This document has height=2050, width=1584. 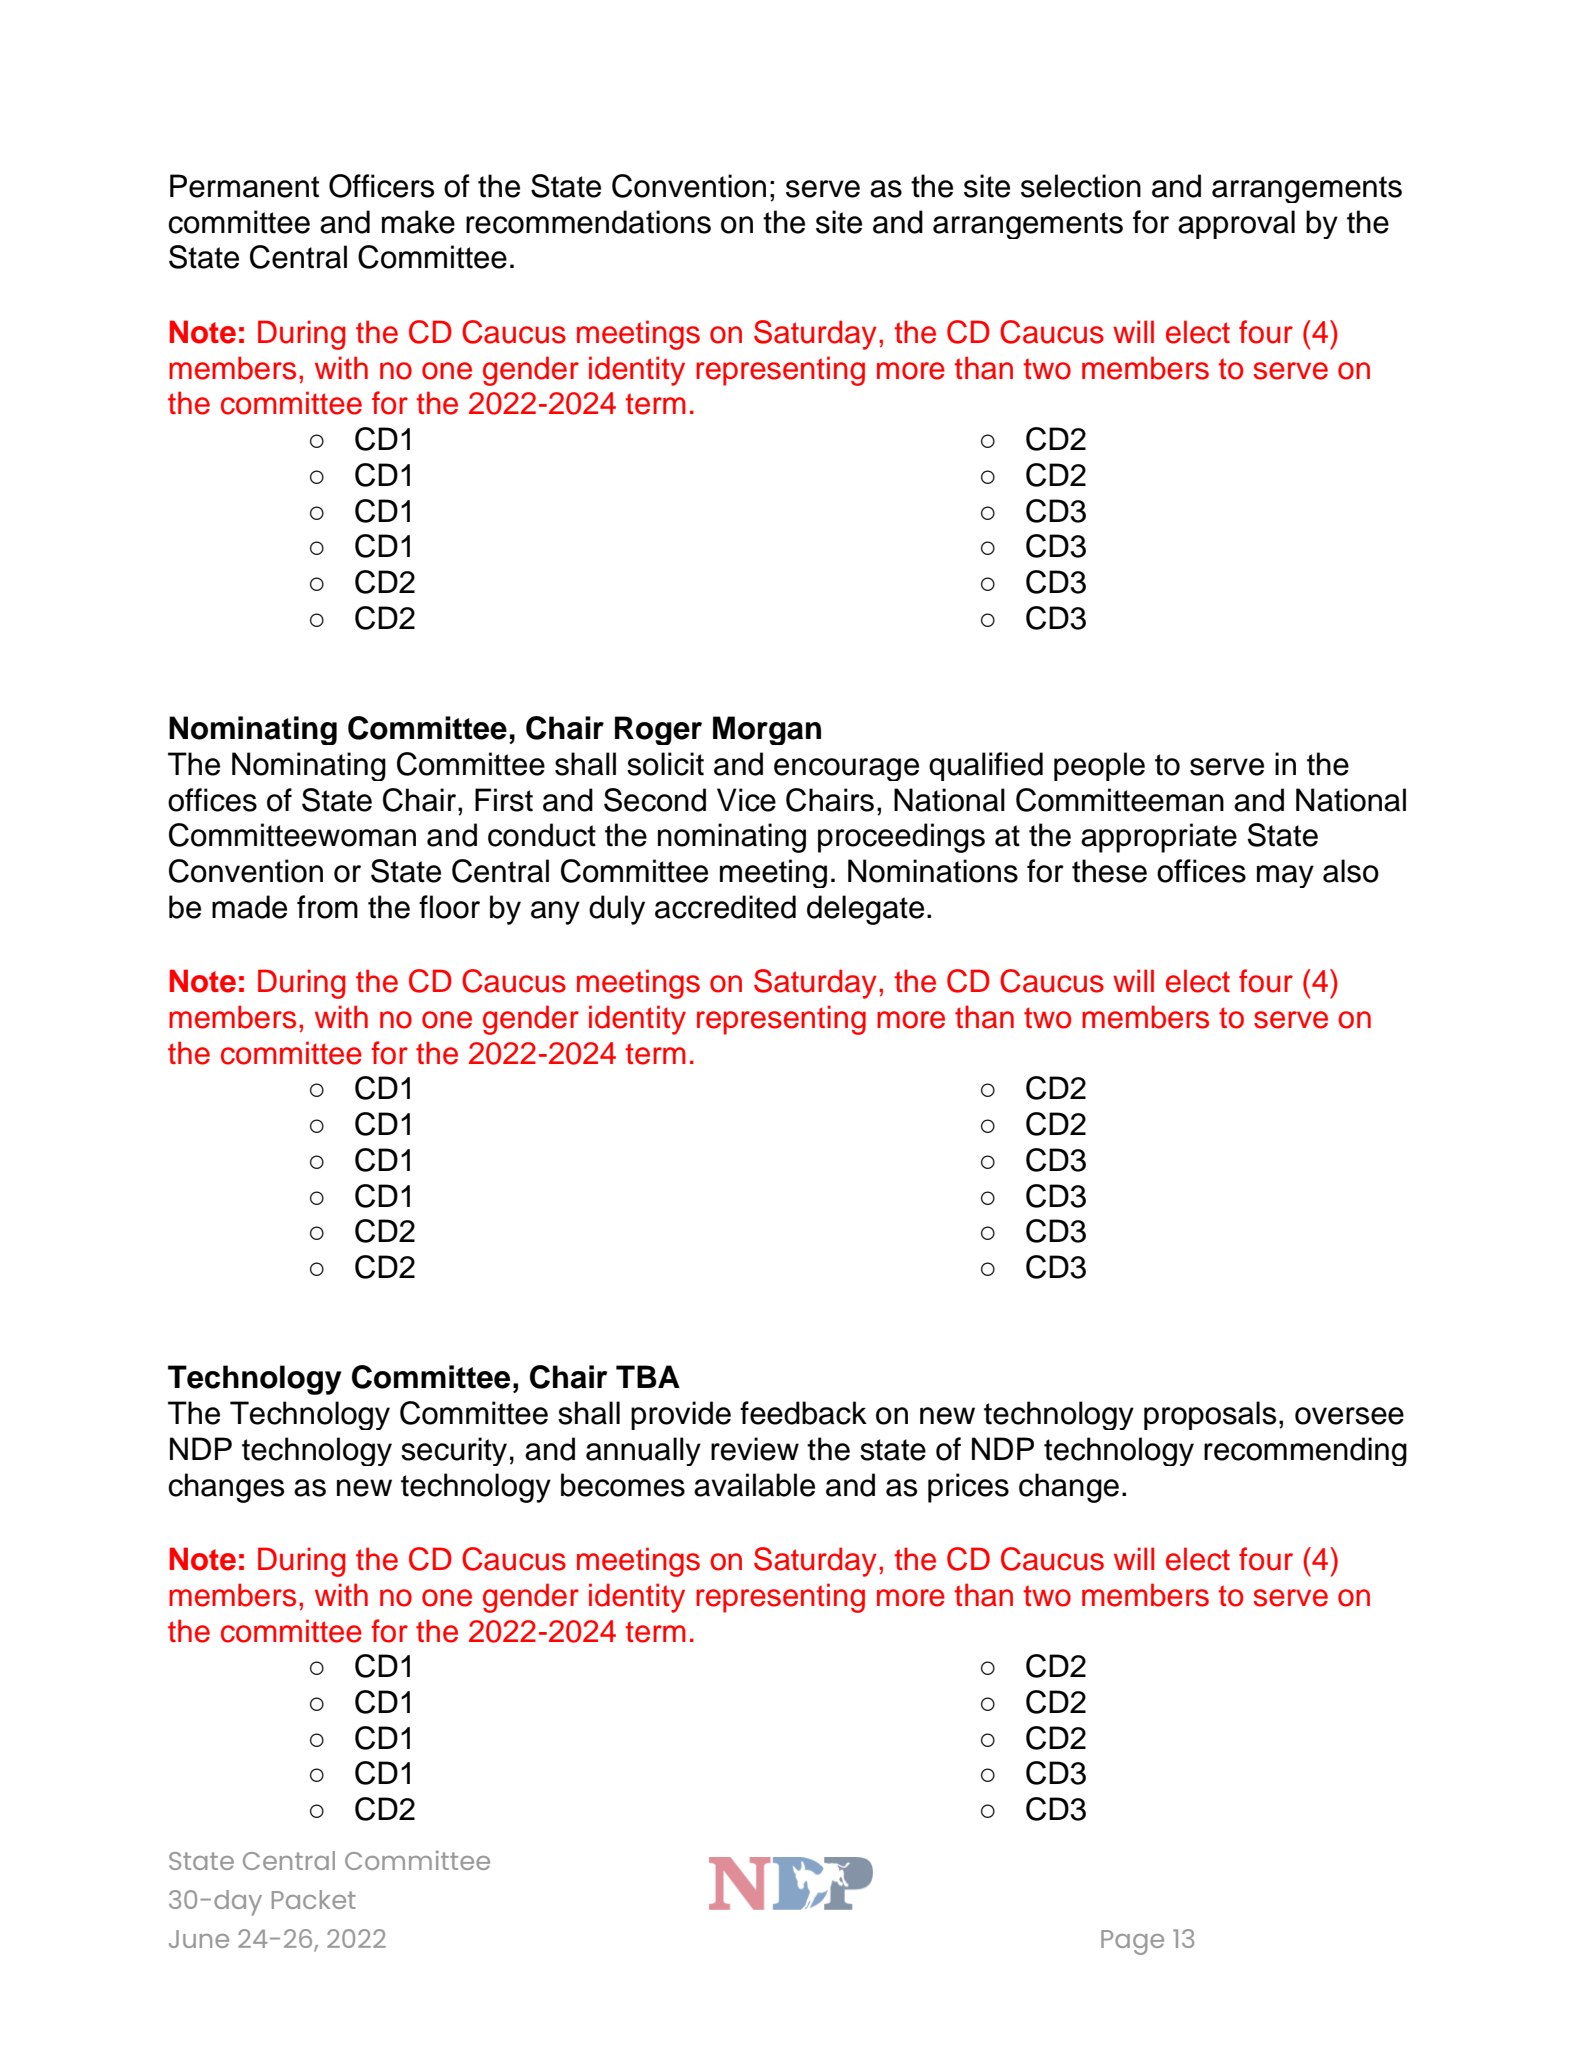 I want to click on Morgan, so click(x=767, y=730).
